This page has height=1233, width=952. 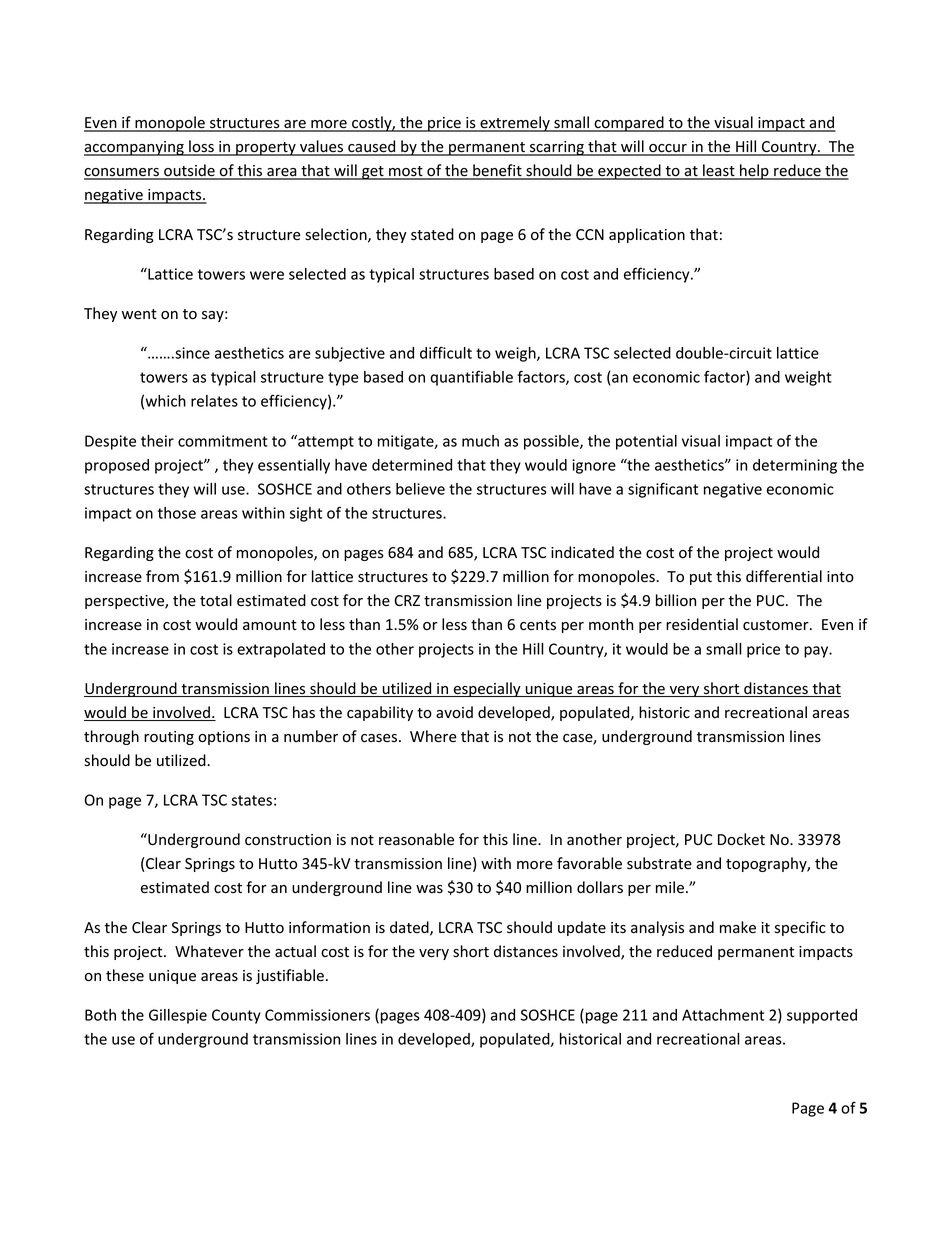 What do you see at coordinates (582, 928) in the page?
I see `update` at bounding box center [582, 928].
